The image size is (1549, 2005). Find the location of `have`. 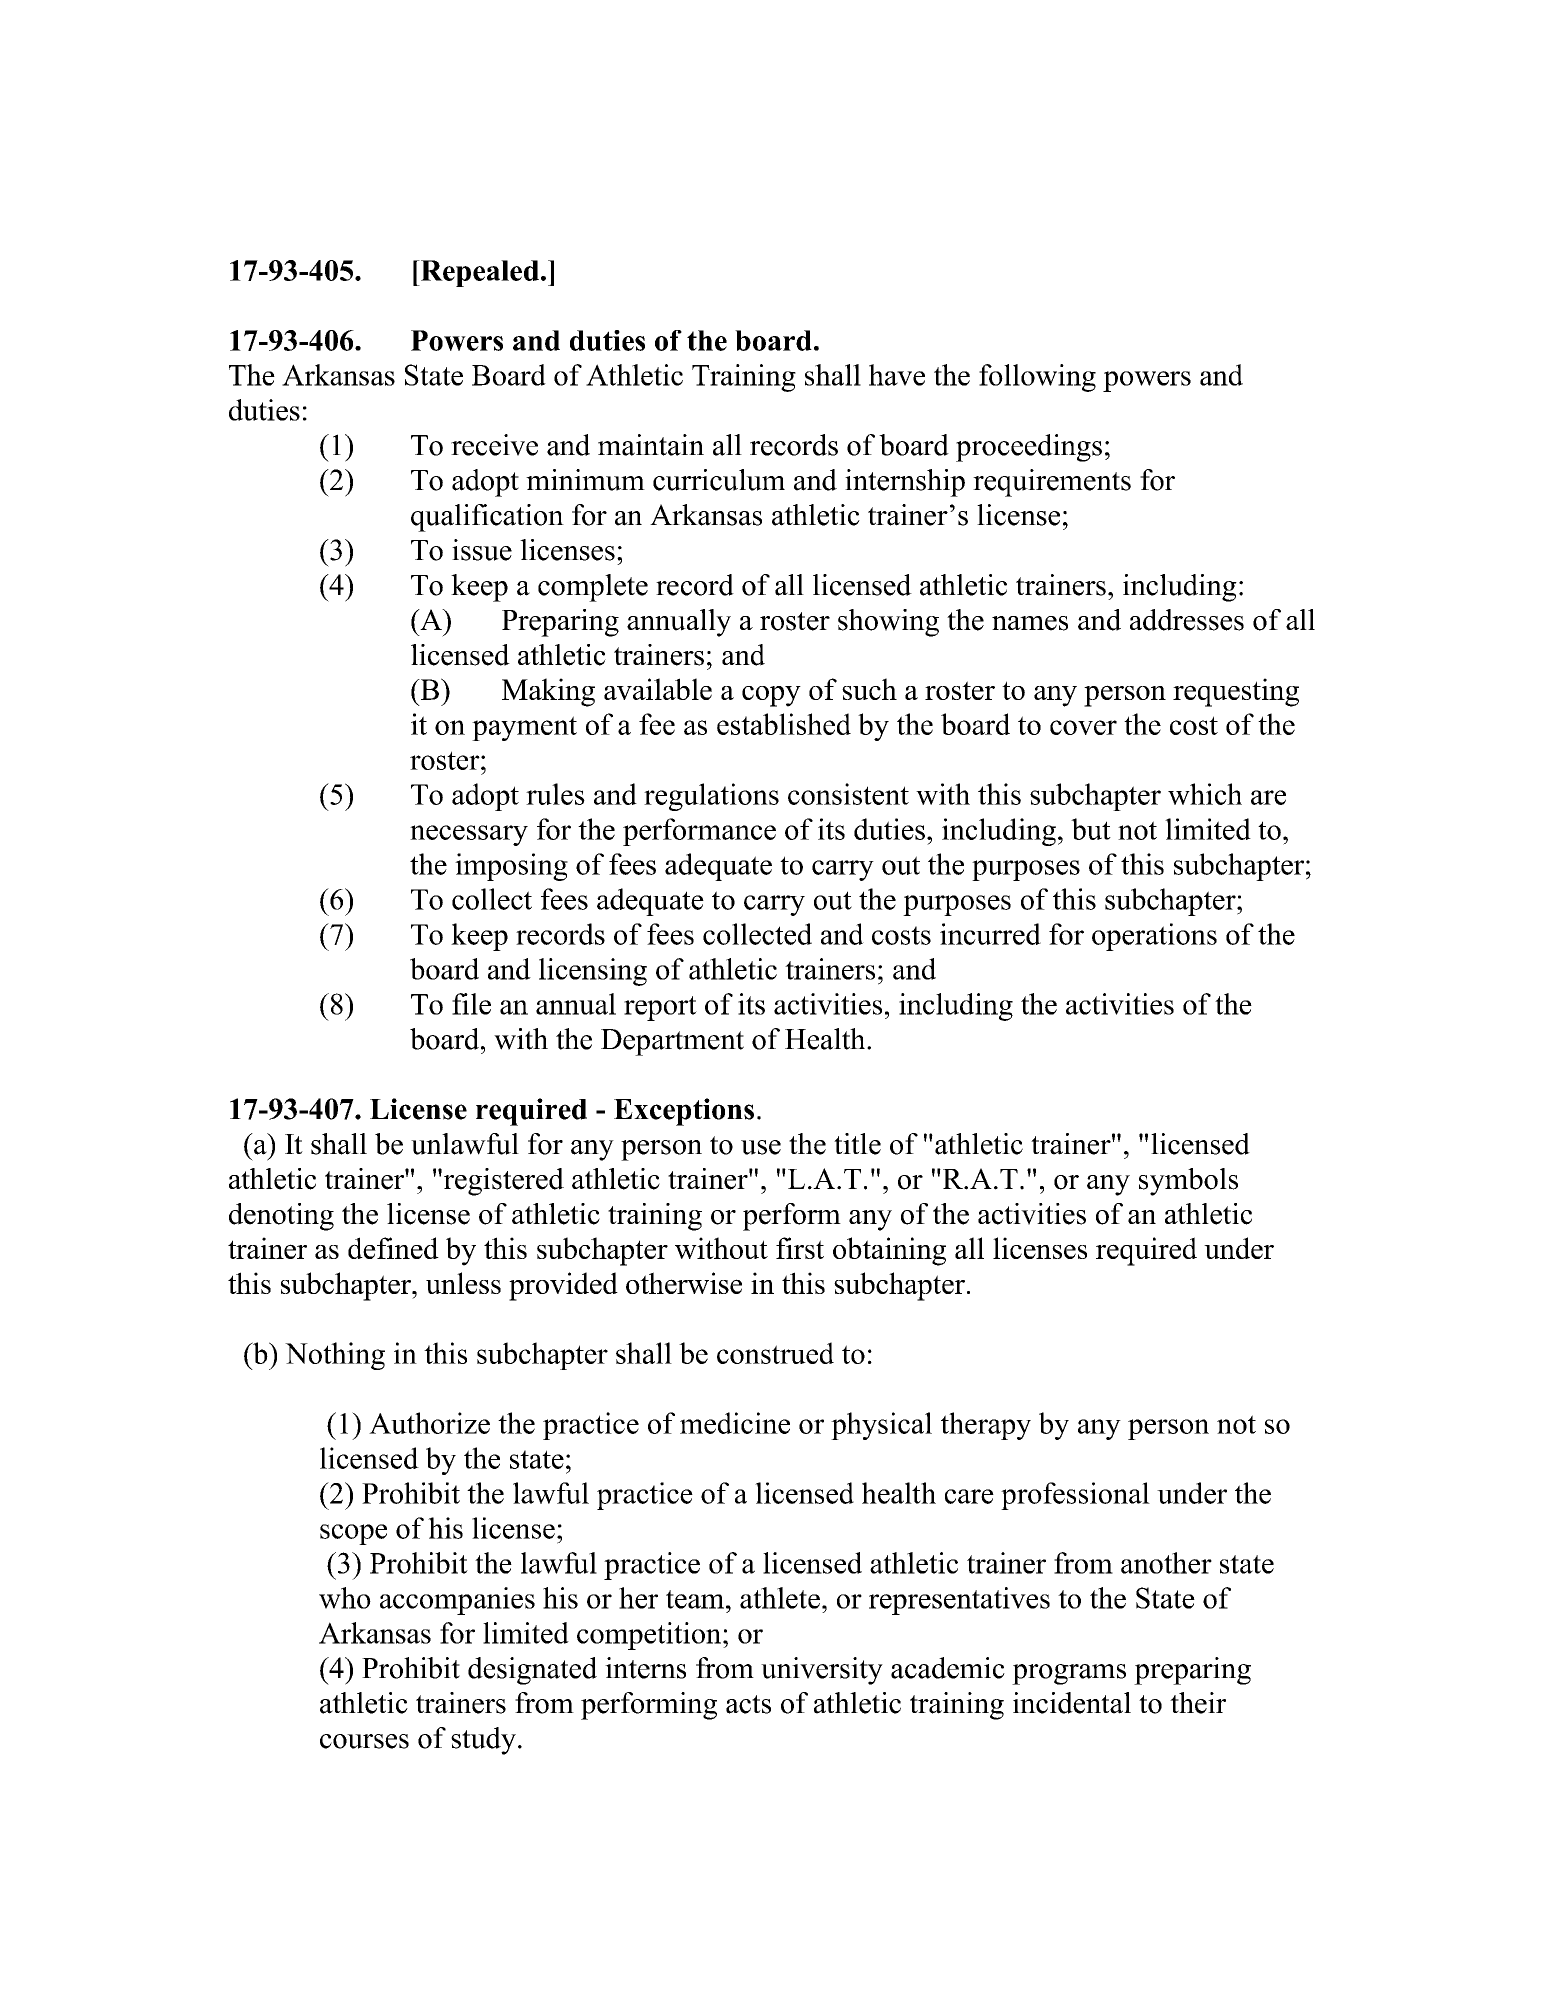

have is located at coordinates (897, 375).
